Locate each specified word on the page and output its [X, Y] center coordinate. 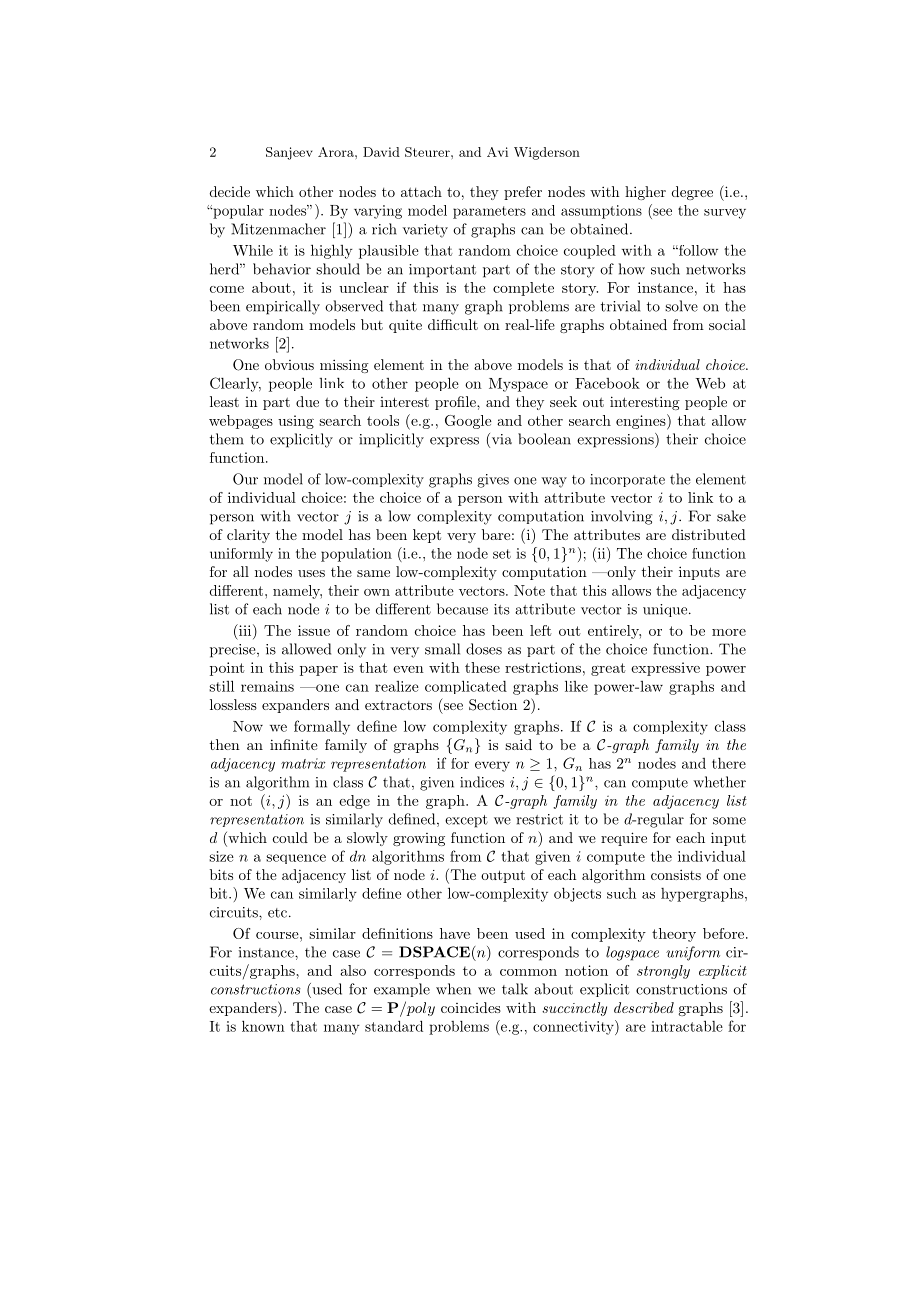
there [729, 763]
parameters [489, 212]
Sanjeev [289, 153]
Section [493, 705]
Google [468, 422]
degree [692, 193]
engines [641, 422]
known [263, 1026]
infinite [294, 744]
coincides [471, 1007]
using [296, 422]
